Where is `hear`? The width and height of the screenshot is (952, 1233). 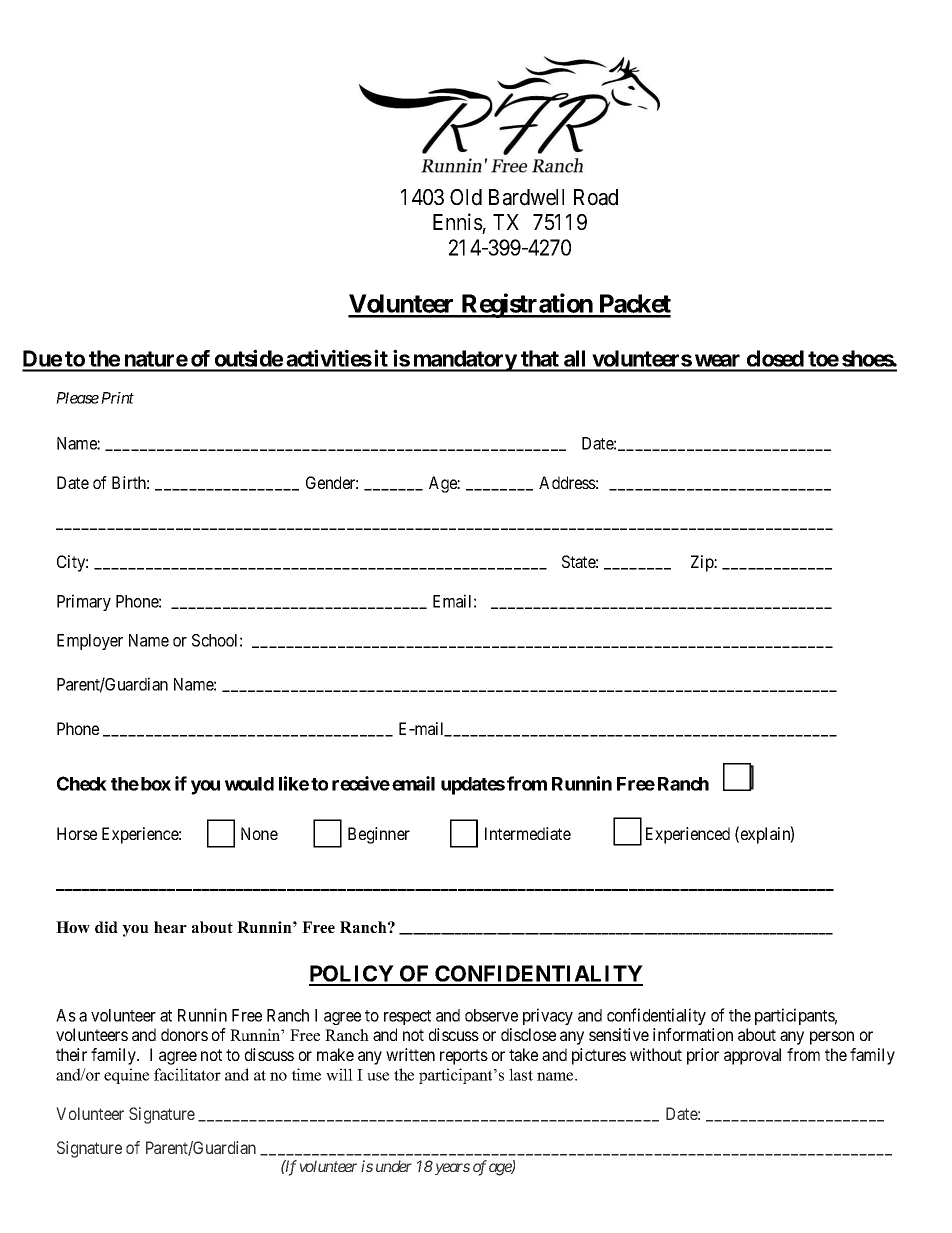
hear is located at coordinates (170, 927).
